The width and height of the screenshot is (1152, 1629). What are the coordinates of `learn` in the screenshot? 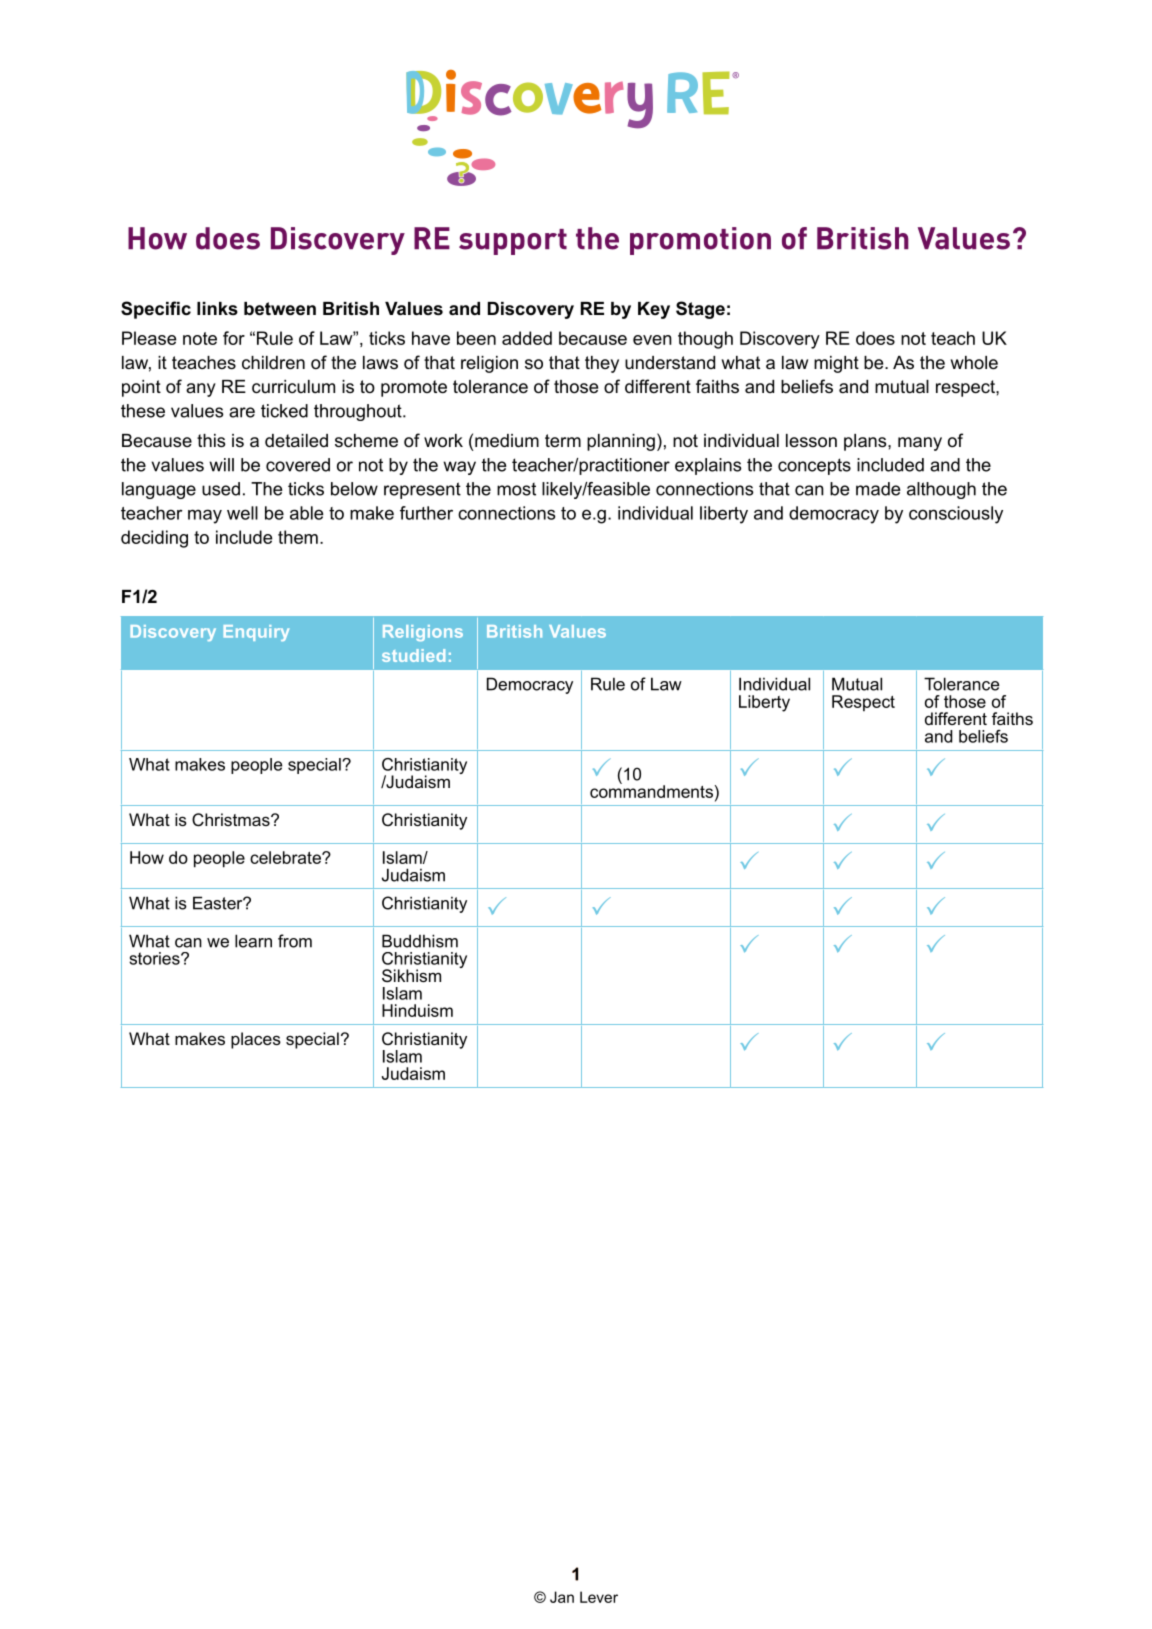 It's located at (253, 941).
